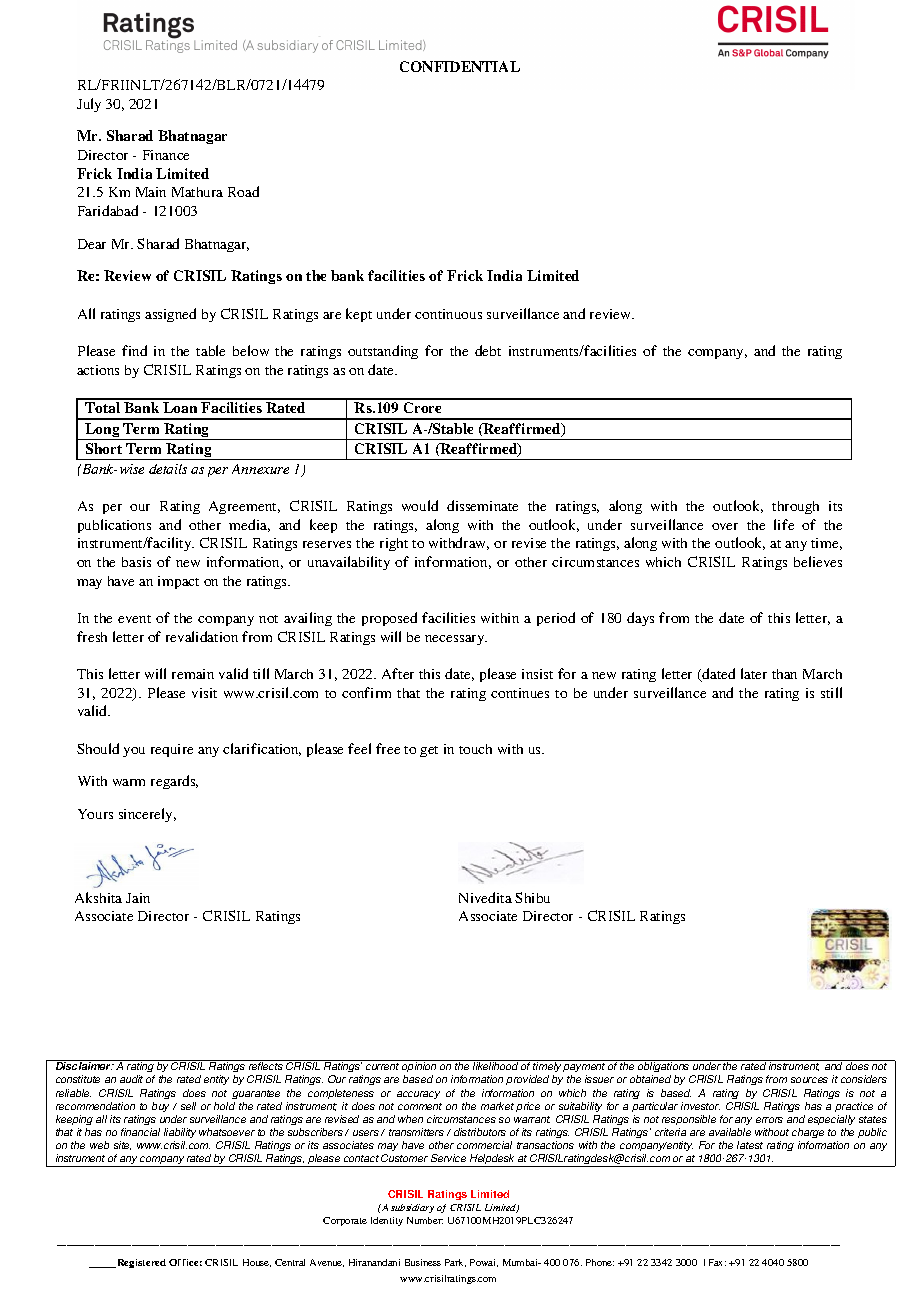 The height and width of the image is (1308, 924). Describe the element at coordinates (138, 898) in the image. I see `Jain` at that location.
